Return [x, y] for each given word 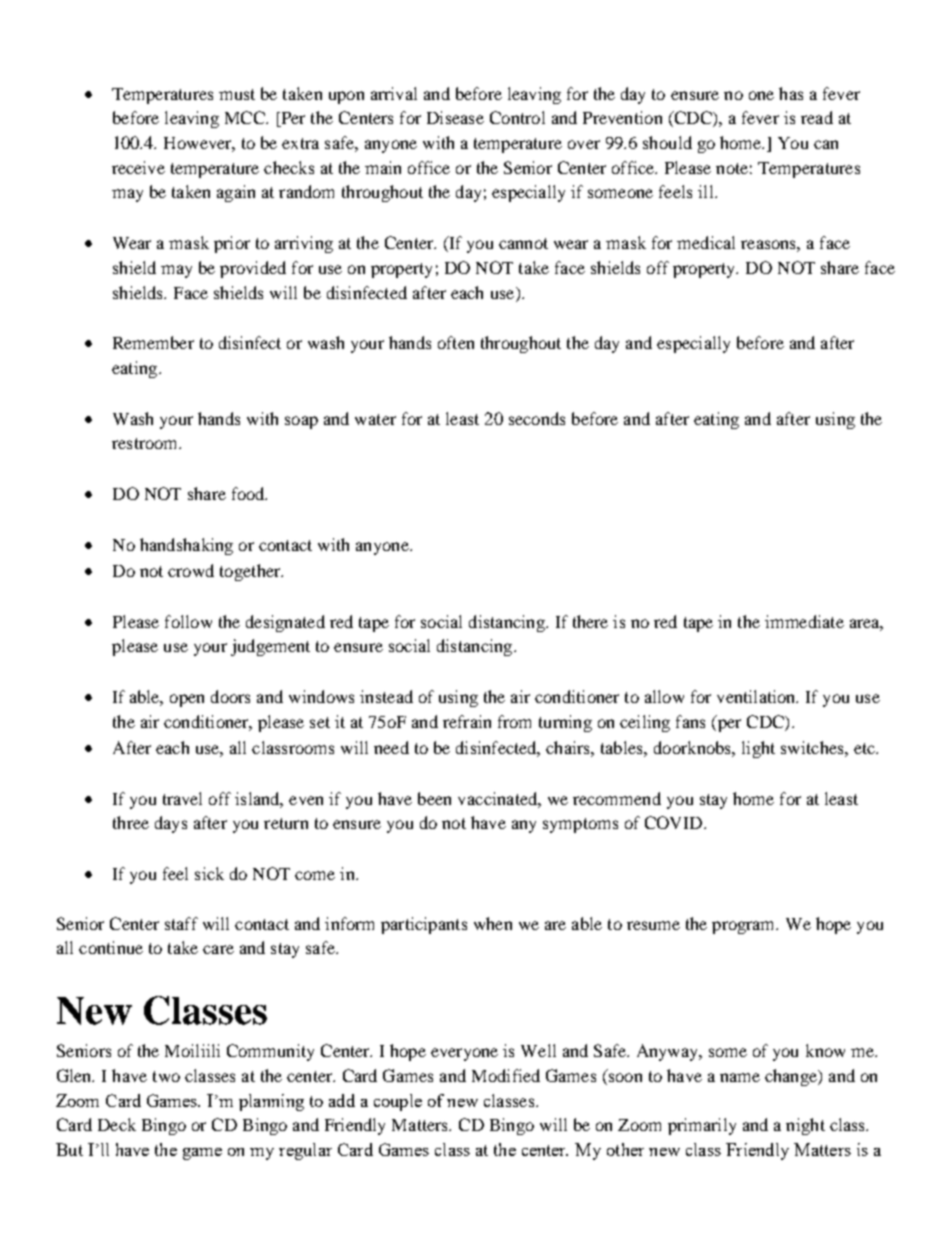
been [434, 798]
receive [138, 167]
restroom [146, 443]
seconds [537, 418]
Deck [117, 1124]
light [758, 749]
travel [182, 798]
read [817, 117]
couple [398, 1102]
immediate [804, 621]
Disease [455, 117]
